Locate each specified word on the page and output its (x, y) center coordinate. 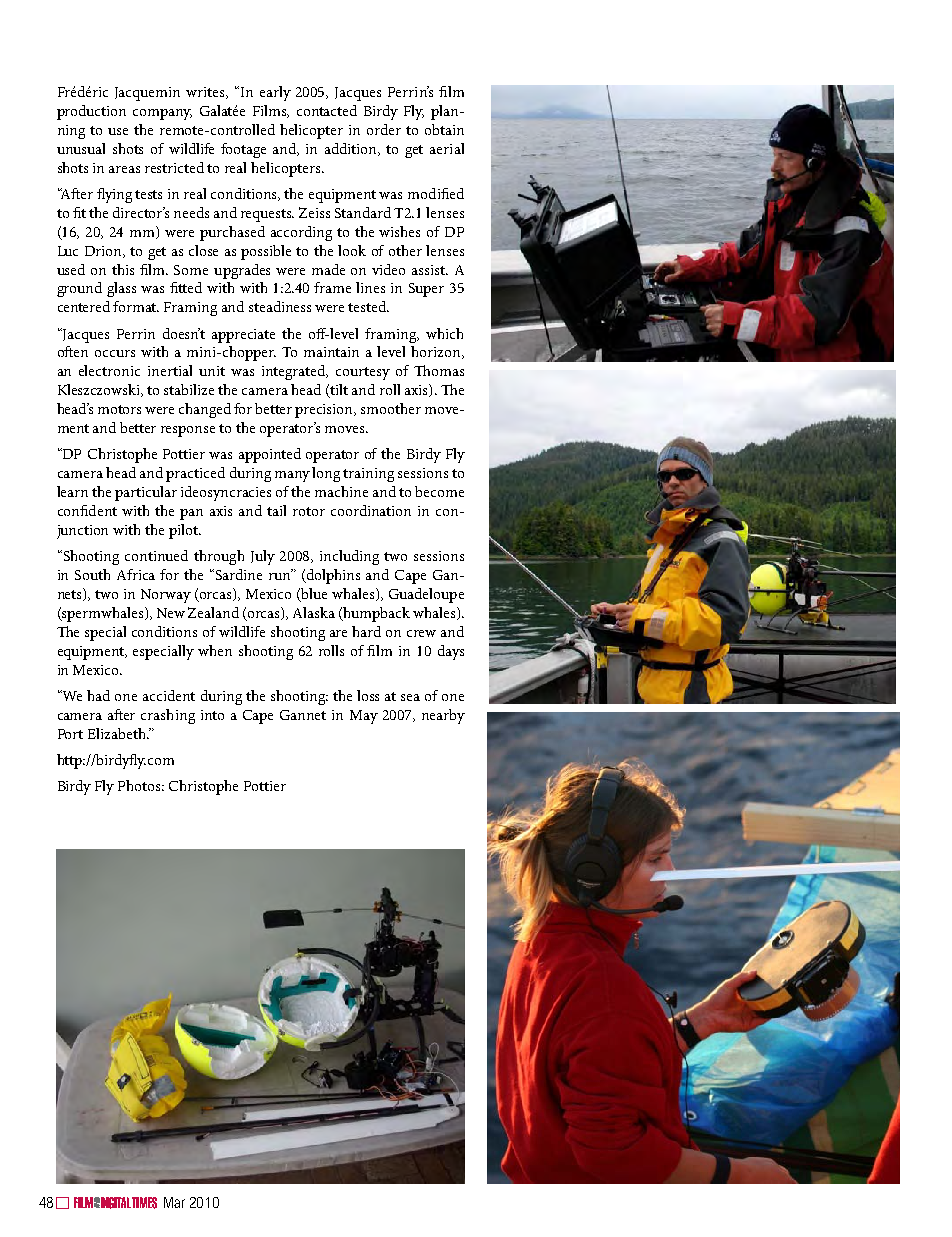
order (384, 129)
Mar (174, 1202)
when (215, 650)
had (98, 695)
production (91, 112)
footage (243, 150)
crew (421, 633)
